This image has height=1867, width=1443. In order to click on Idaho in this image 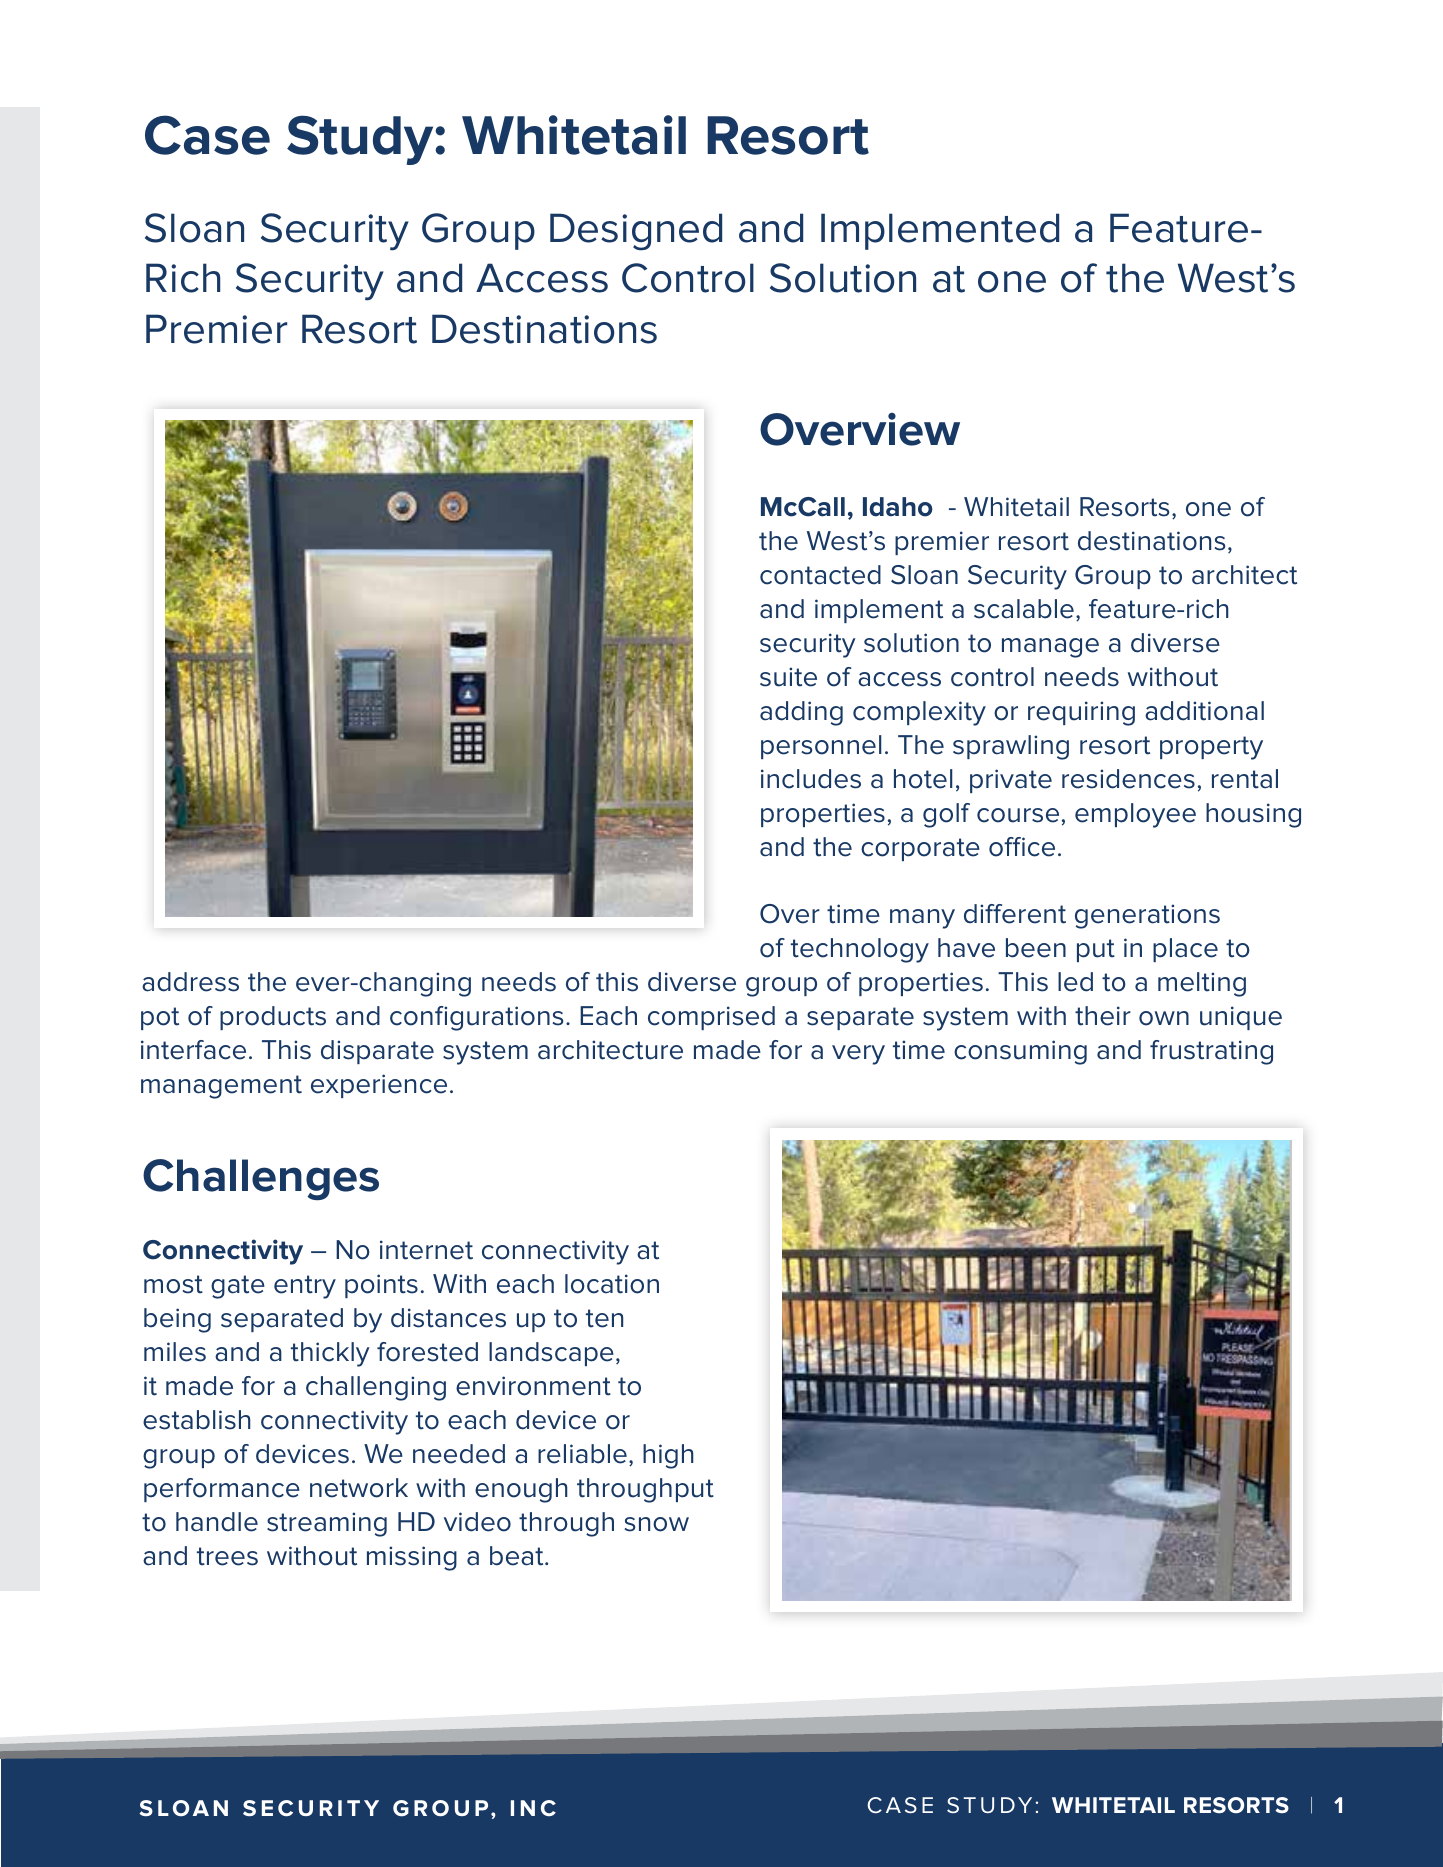, I will do `click(898, 507)`.
